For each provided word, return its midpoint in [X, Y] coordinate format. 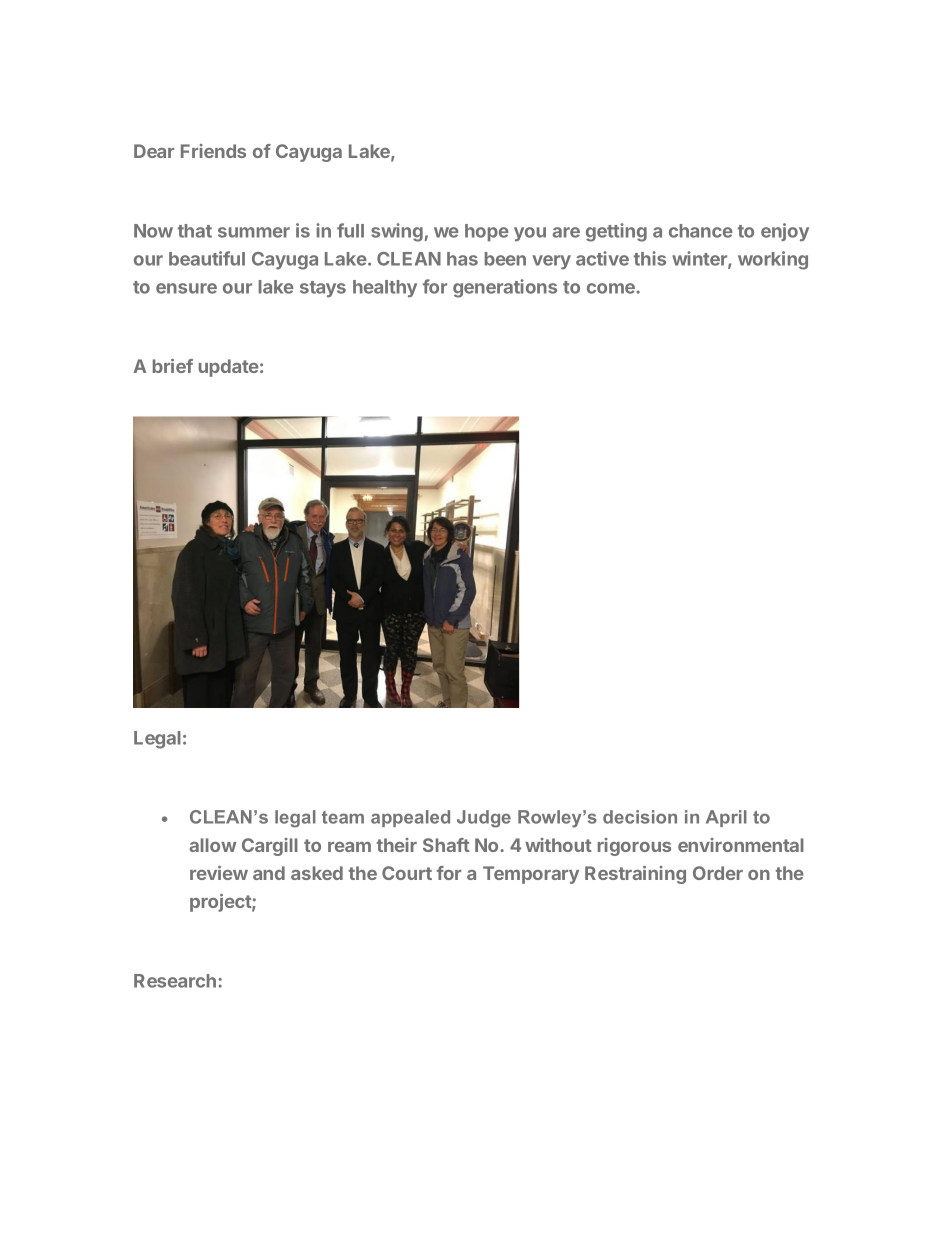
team [343, 817]
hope [487, 232]
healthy [385, 289]
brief [173, 366]
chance [701, 231]
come [612, 288]
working [773, 260]
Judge [484, 819]
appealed [410, 818]
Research [176, 981]
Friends [213, 151]
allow [213, 845]
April [726, 818]
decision [640, 817]
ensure [186, 288]
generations [505, 288]
